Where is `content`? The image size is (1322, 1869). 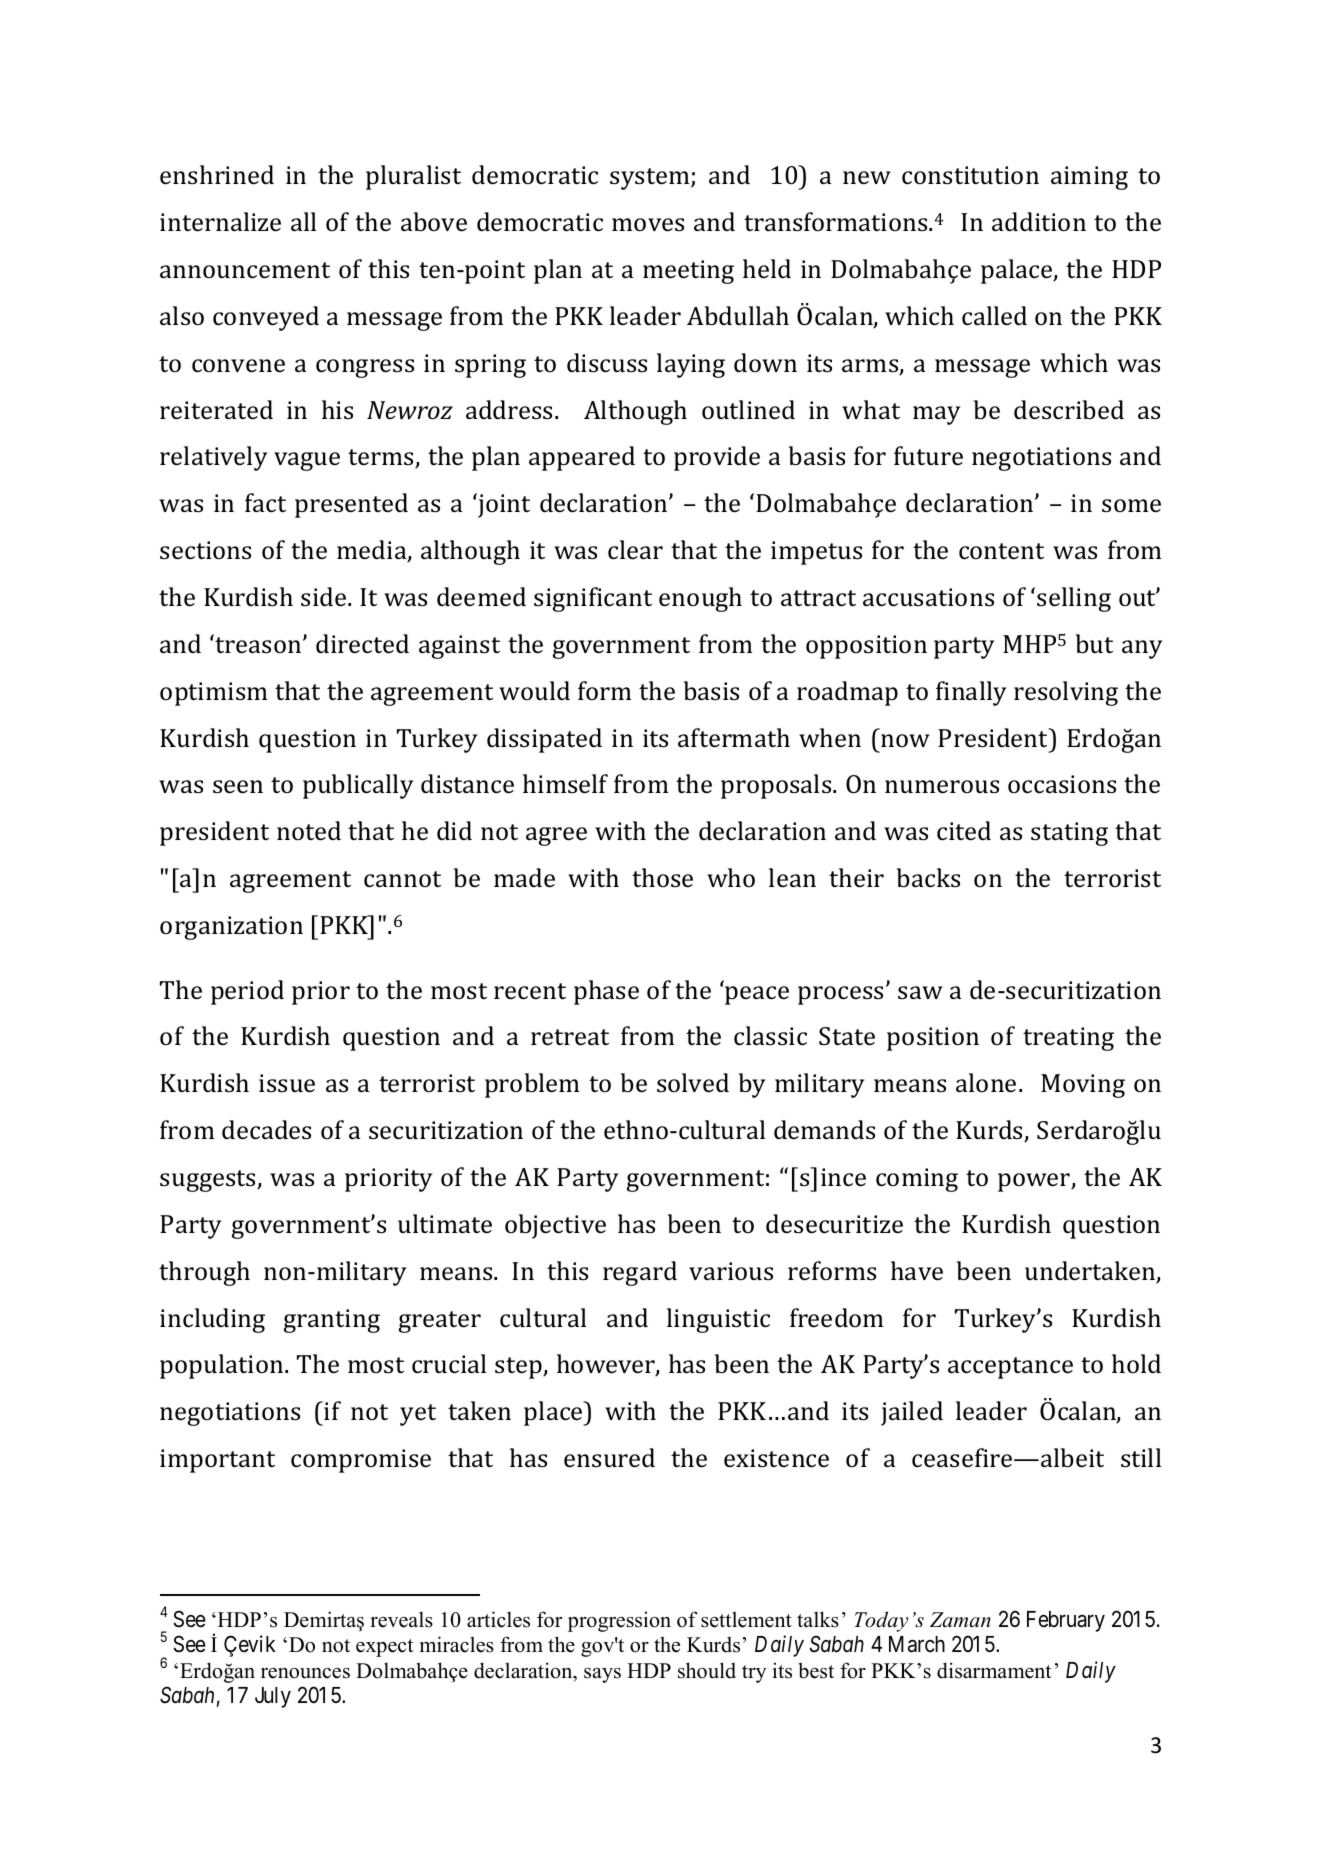 content is located at coordinates (1001, 551).
